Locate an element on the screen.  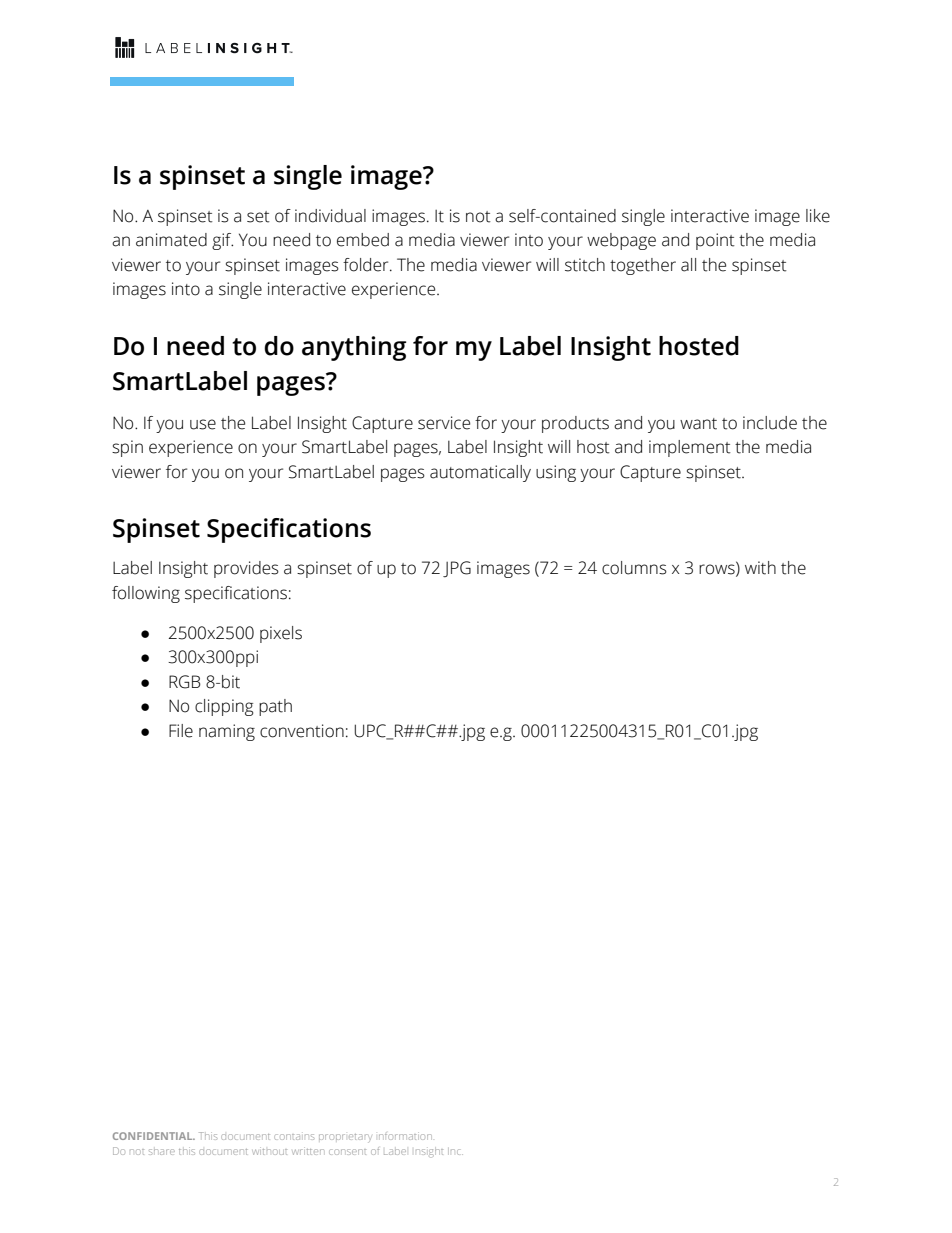
point is located at coordinates (715, 241).
